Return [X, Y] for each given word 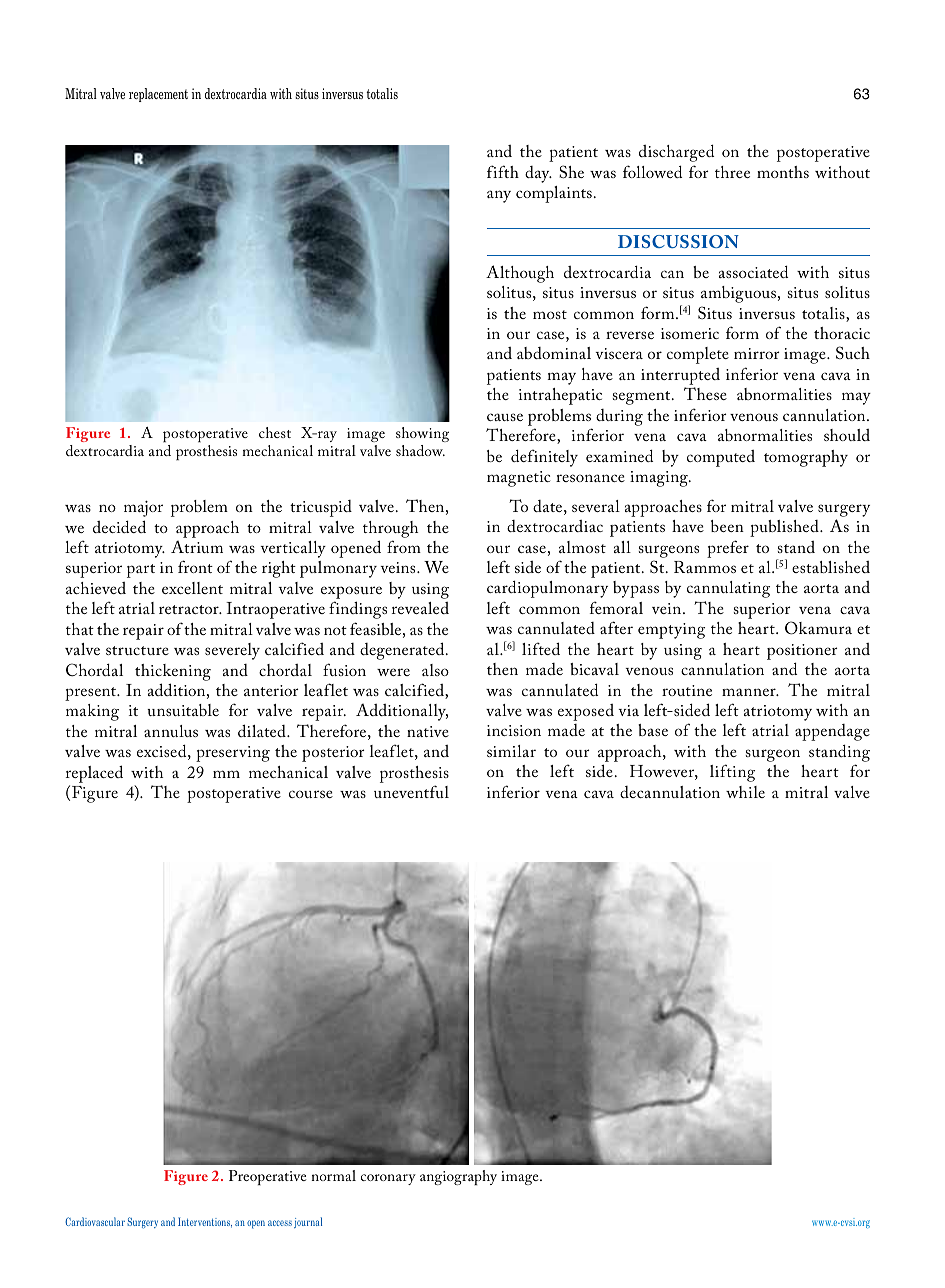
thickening [173, 672]
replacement [158, 95]
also [435, 670]
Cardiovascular [95, 1221]
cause [505, 417]
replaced [94, 774]
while [745, 792]
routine [687, 690]
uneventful [411, 791]
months [783, 172]
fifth [503, 171]
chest [275, 432]
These [705, 393]
